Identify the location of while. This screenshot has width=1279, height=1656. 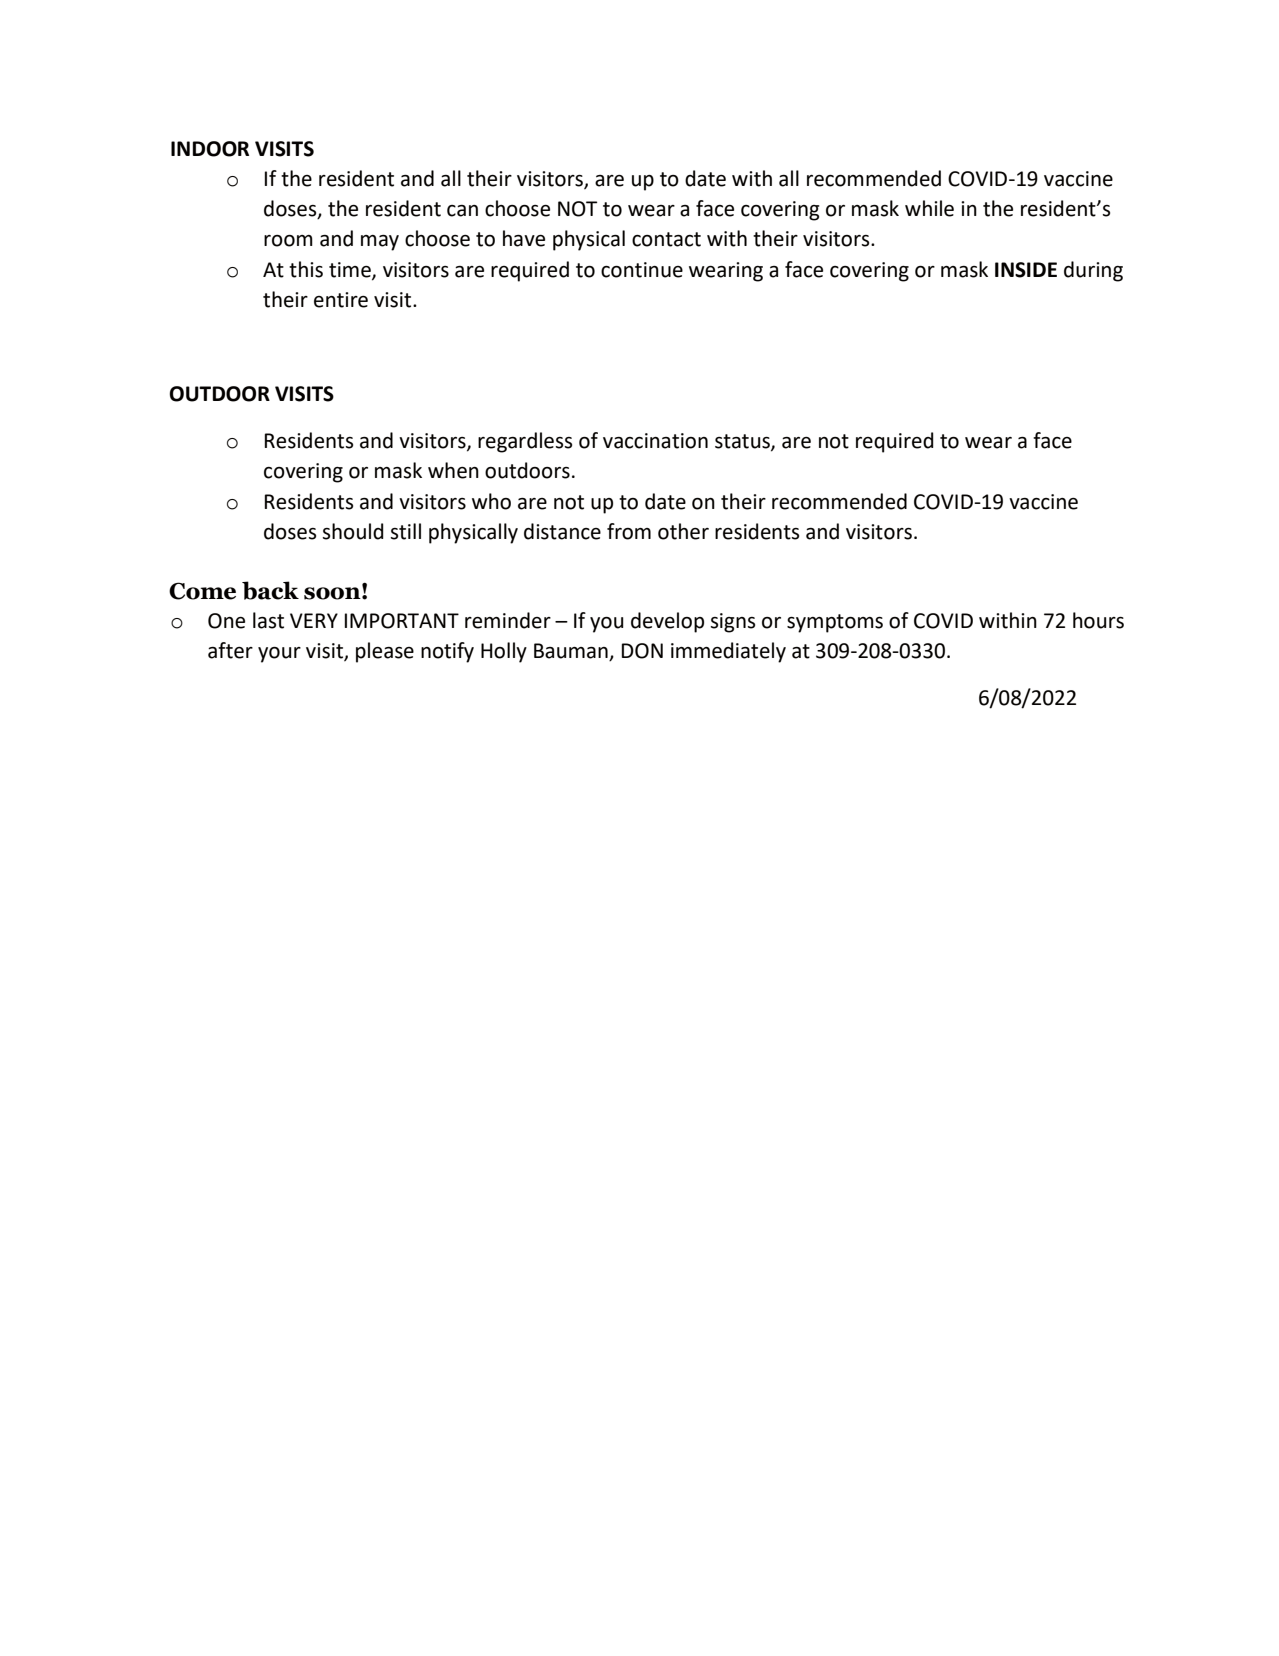
(929, 208).
